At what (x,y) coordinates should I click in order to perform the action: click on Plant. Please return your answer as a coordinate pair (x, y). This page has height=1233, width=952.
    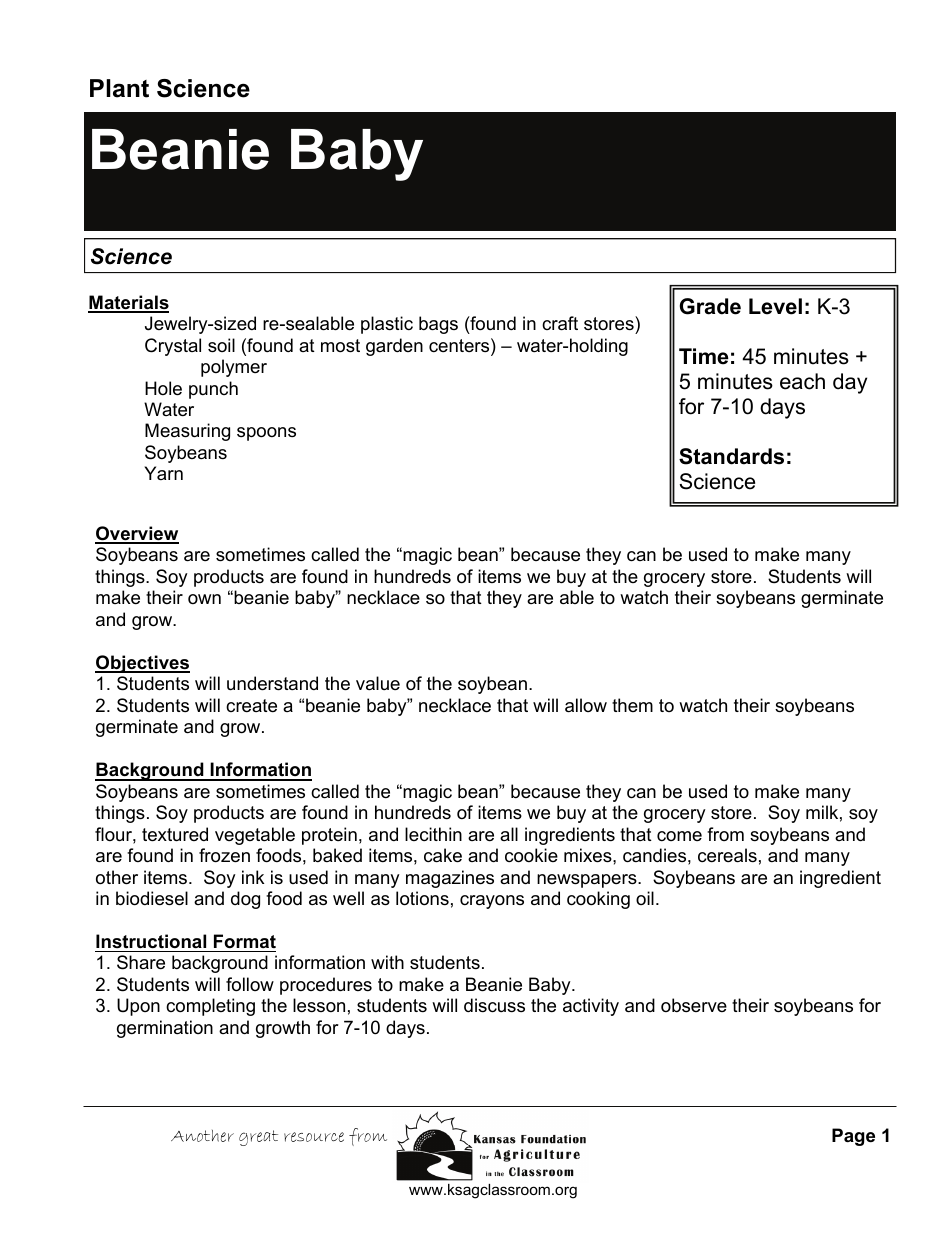
    Looking at the image, I should click on (119, 88).
